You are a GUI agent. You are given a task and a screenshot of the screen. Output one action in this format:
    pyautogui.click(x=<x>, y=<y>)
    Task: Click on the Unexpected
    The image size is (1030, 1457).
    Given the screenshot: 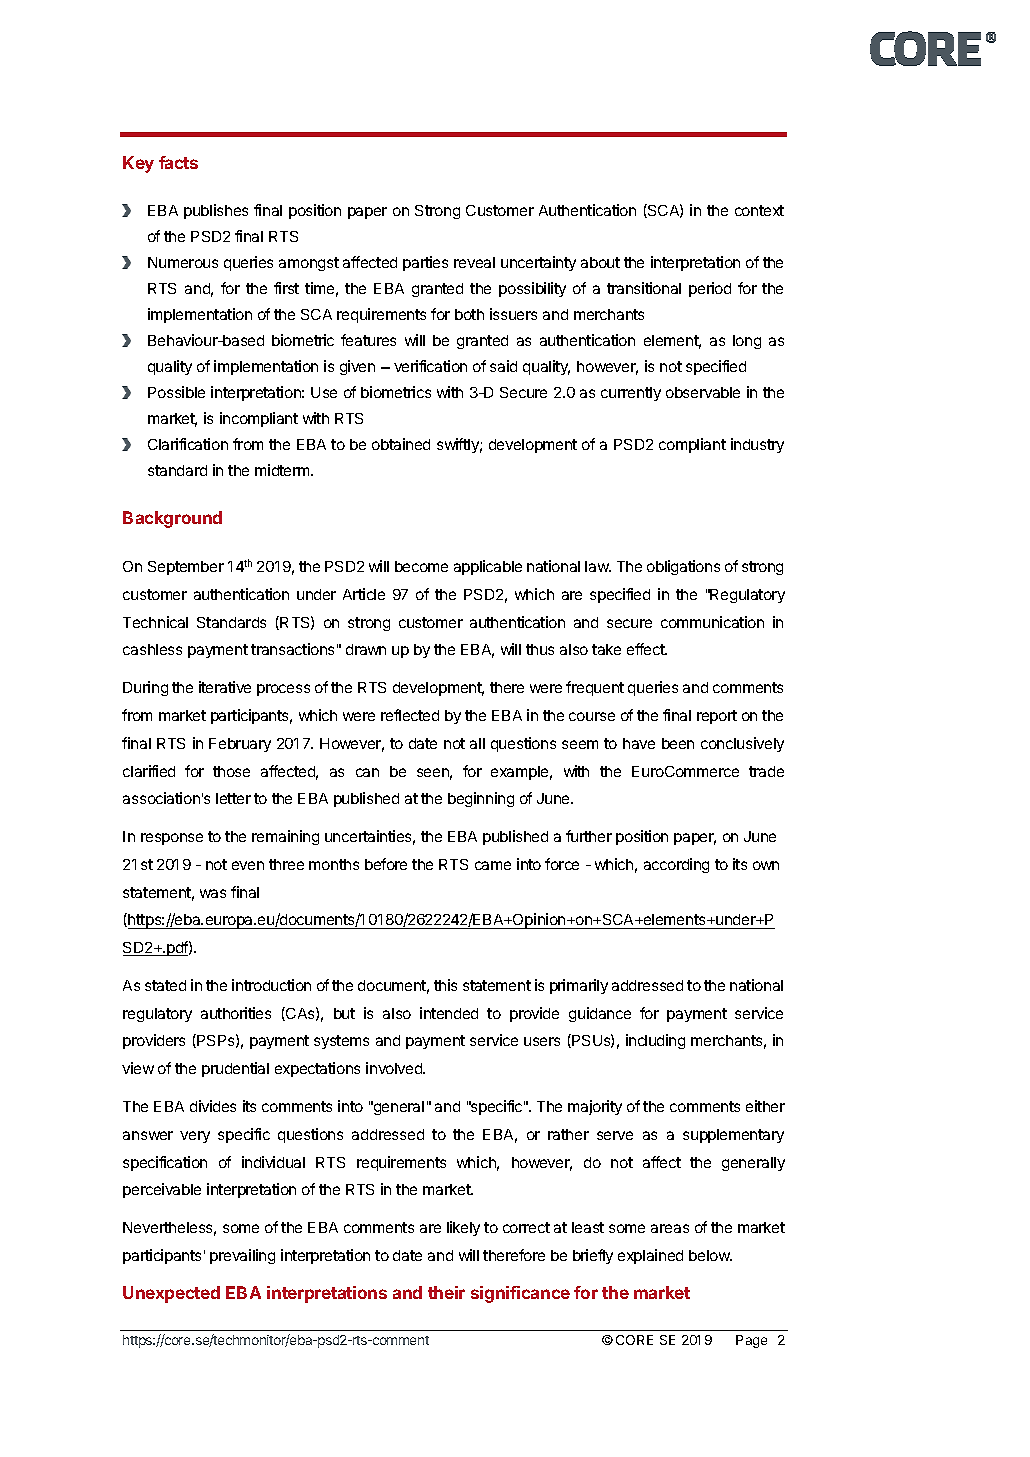 What is the action you would take?
    pyautogui.click(x=171, y=1294)
